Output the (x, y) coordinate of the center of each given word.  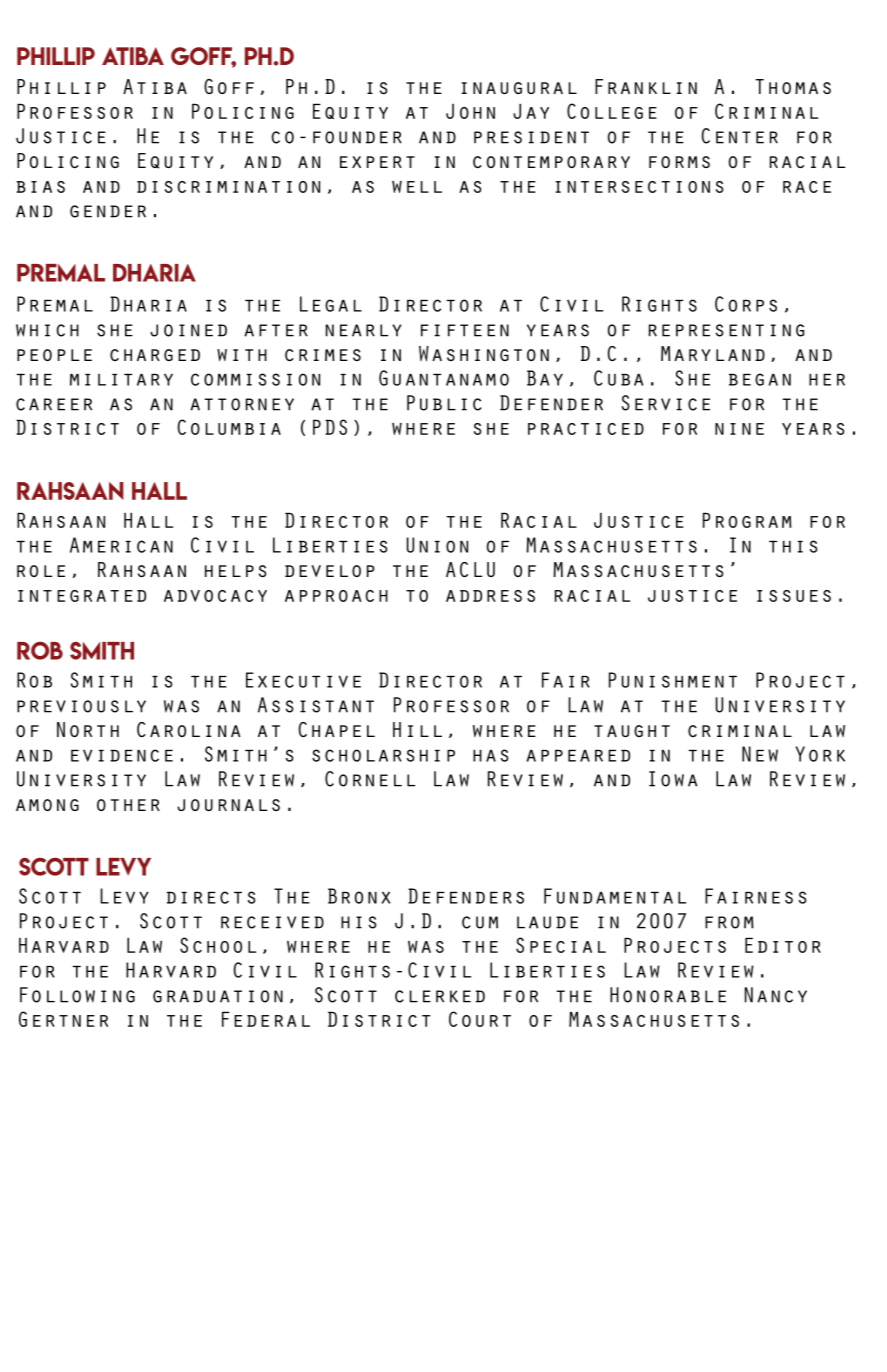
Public (444, 403)
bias (40, 187)
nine (739, 429)
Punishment (673, 680)
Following (77, 995)
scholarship (383, 755)
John (470, 111)
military (121, 379)
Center (740, 136)
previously (81, 706)
